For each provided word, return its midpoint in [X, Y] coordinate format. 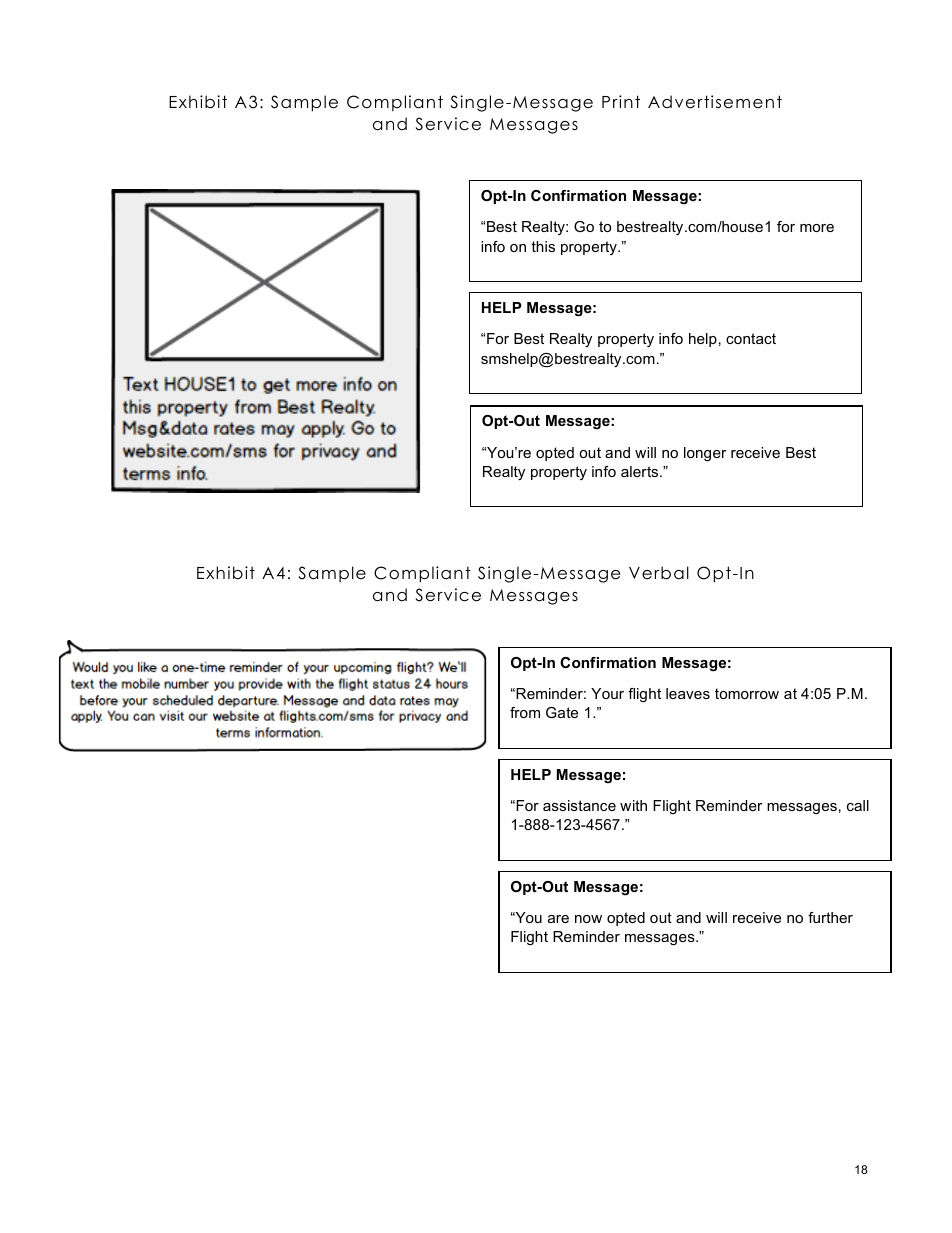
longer [705, 454]
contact [751, 338]
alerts [641, 471]
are [558, 919]
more [817, 228]
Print [621, 101]
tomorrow [747, 693]
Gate [562, 712]
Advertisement [715, 102]
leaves [688, 693]
